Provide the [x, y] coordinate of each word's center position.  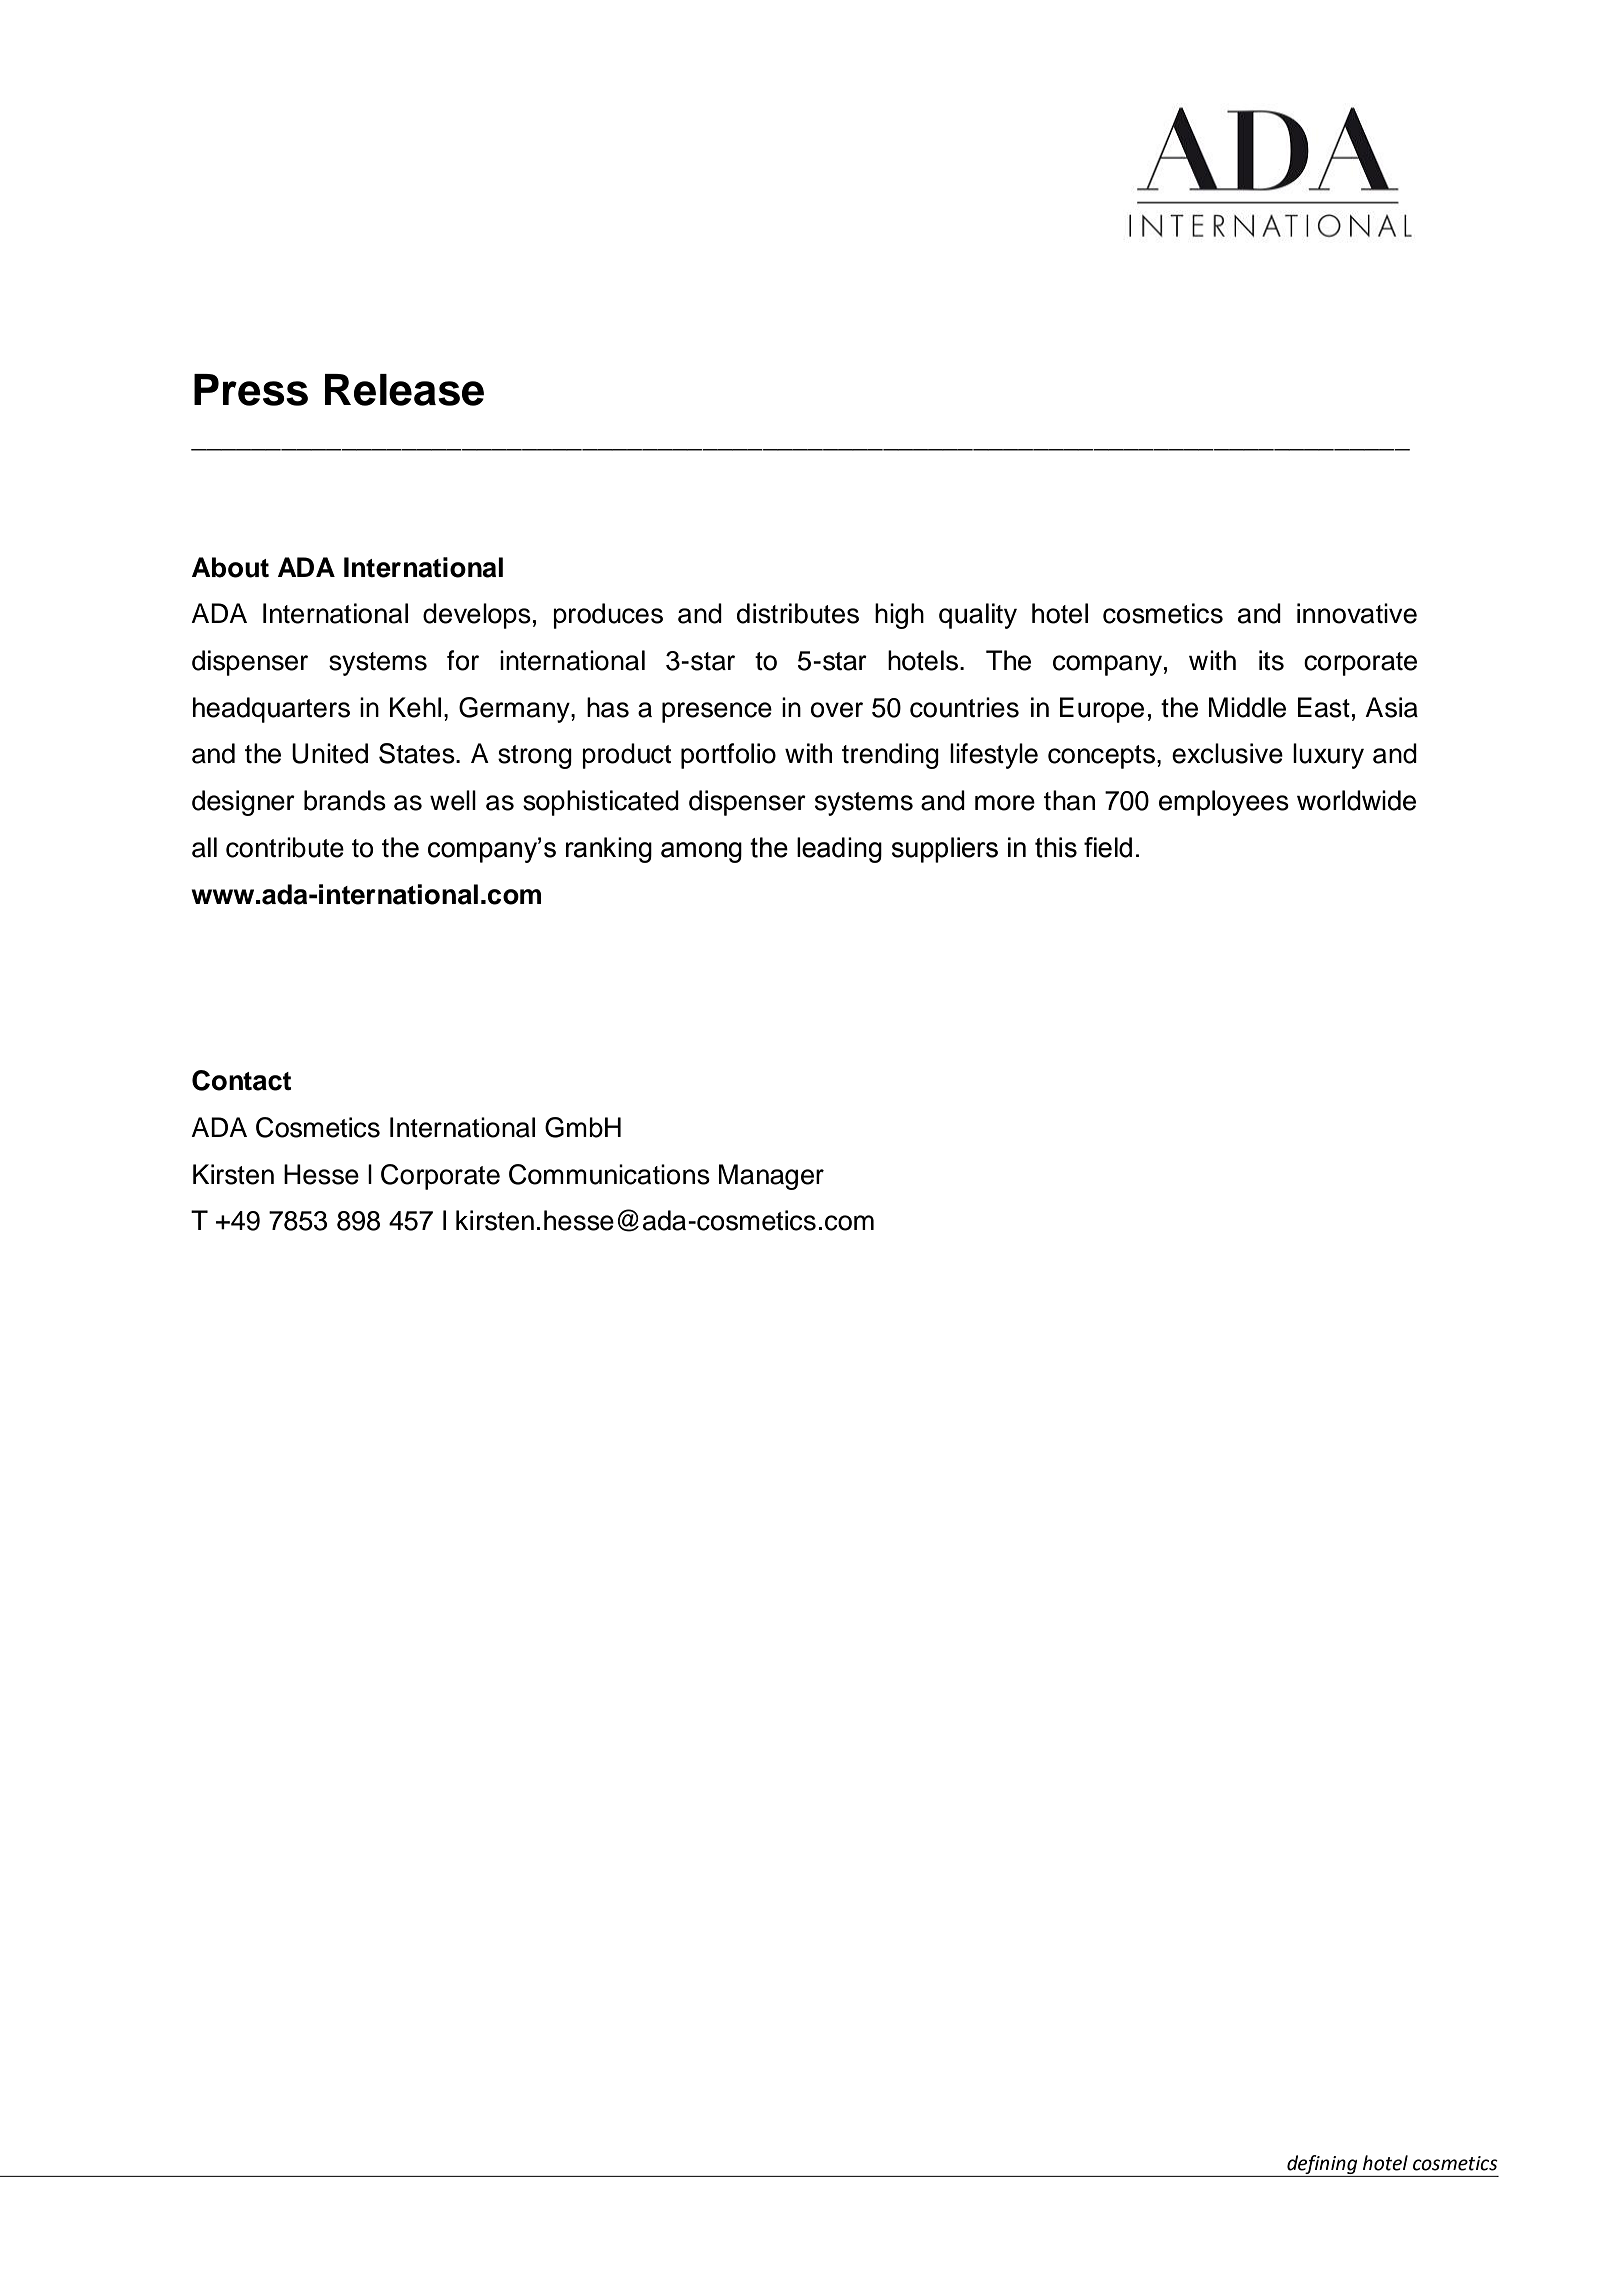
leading [839, 850]
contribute [285, 847]
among [701, 852]
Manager [771, 1177]
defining [1322, 2164]
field [1108, 847]
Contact [241, 1080]
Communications [609, 1174]
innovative [1357, 613]
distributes [798, 613]
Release [404, 390]
